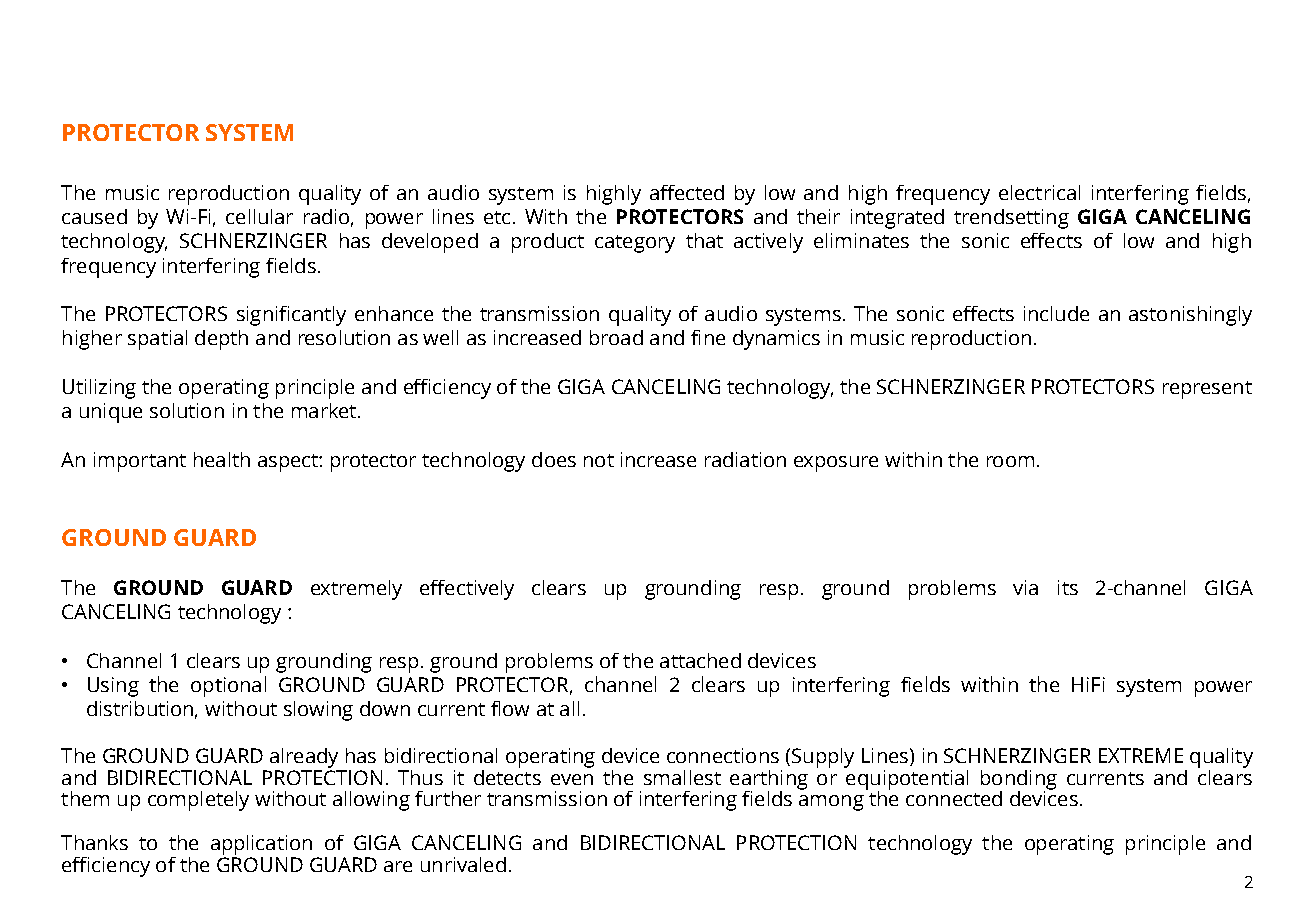 The image size is (1313, 909). I want to click on unrivaled, so click(463, 864).
